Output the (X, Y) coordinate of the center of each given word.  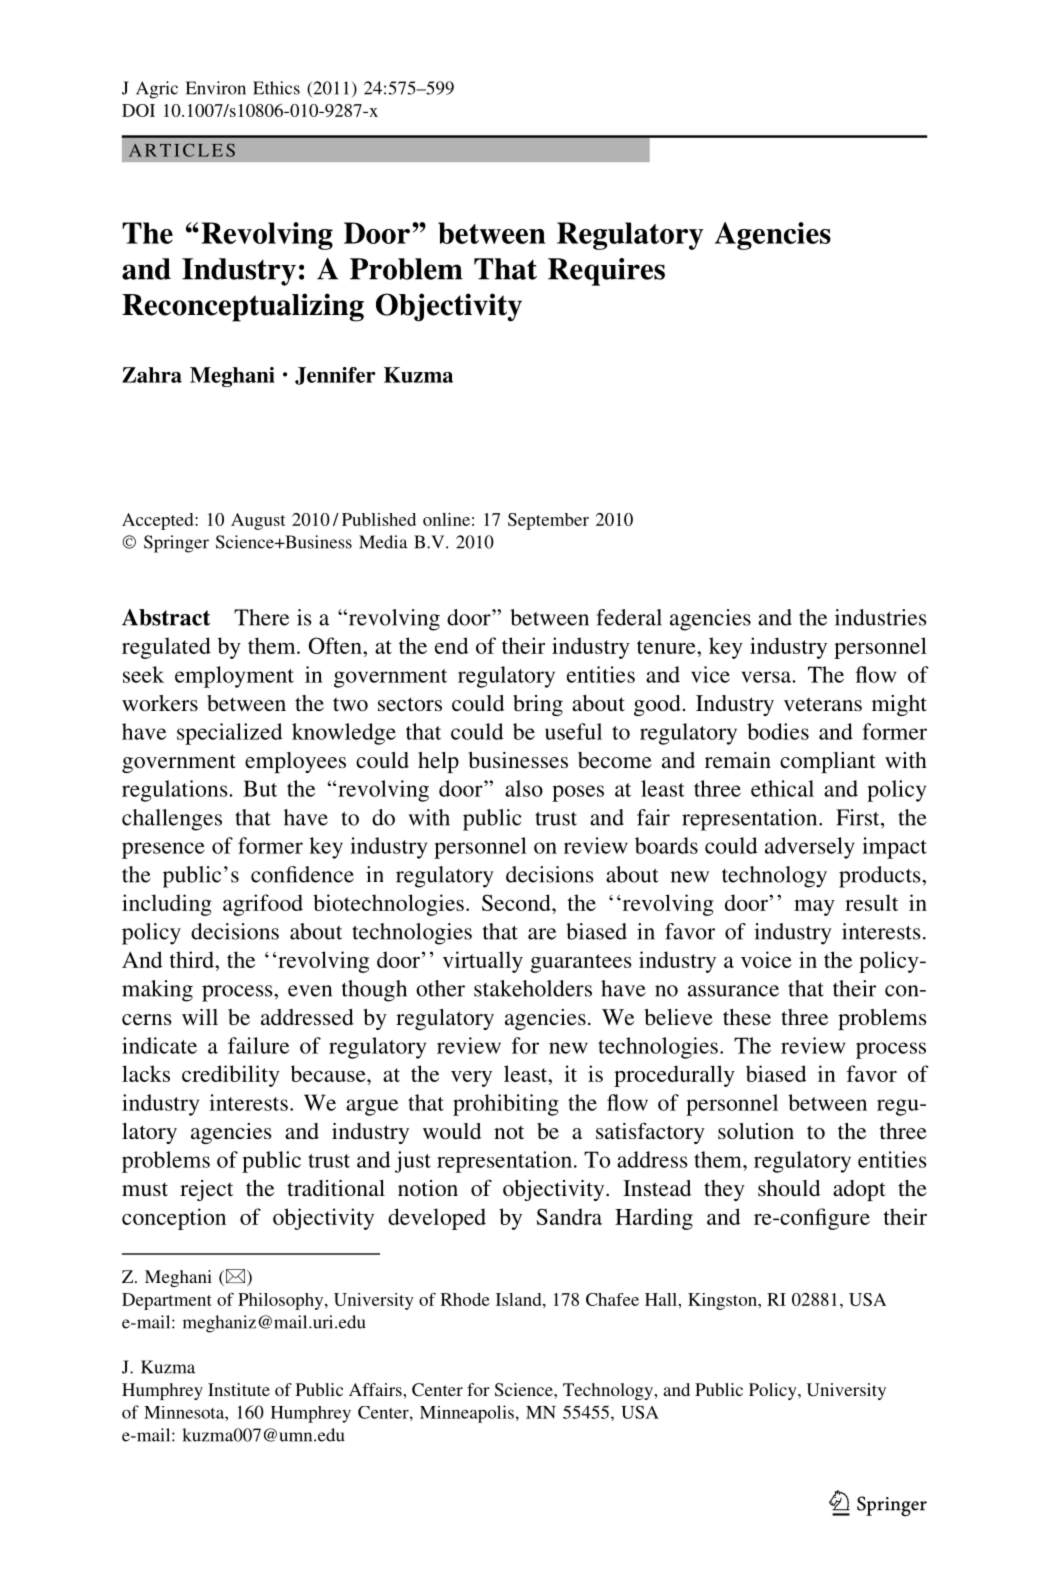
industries (881, 617)
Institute (239, 1389)
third (193, 959)
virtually (483, 962)
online (446, 519)
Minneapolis (467, 1414)
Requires (606, 272)
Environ (216, 88)
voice (766, 959)
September (548, 521)
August (258, 521)
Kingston (723, 1301)
